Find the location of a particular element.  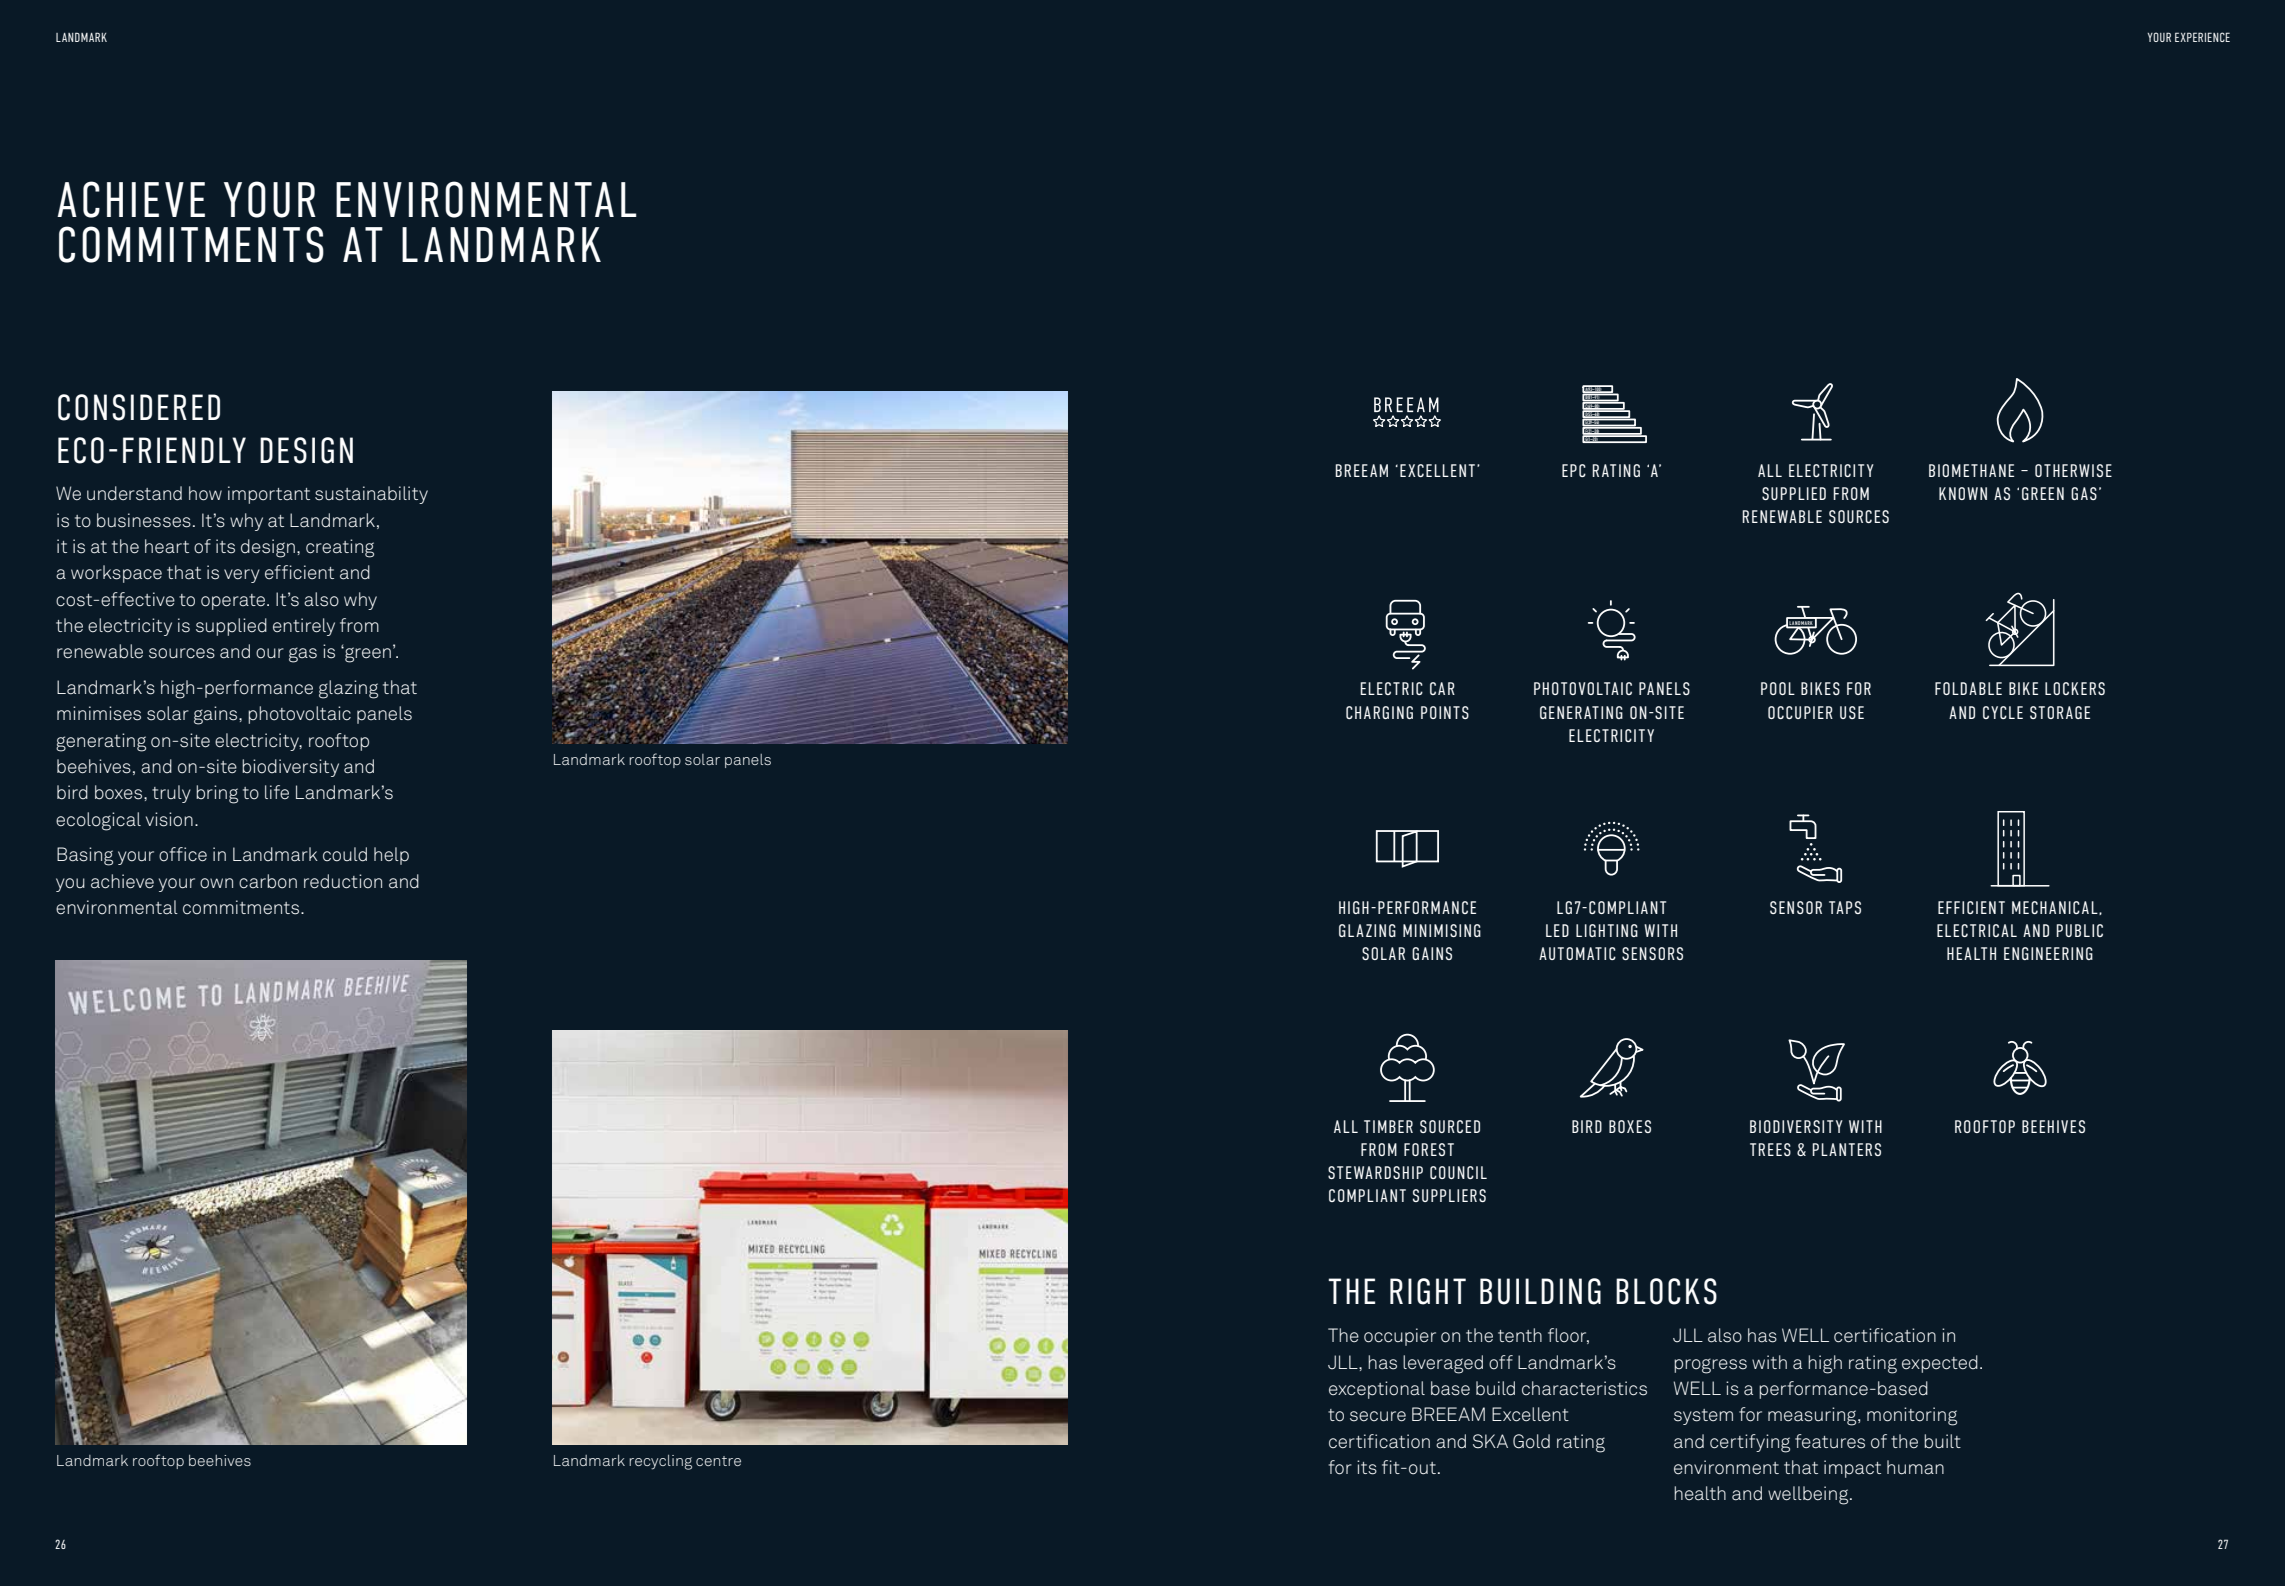

CHARGING is located at coordinates (1379, 712).
